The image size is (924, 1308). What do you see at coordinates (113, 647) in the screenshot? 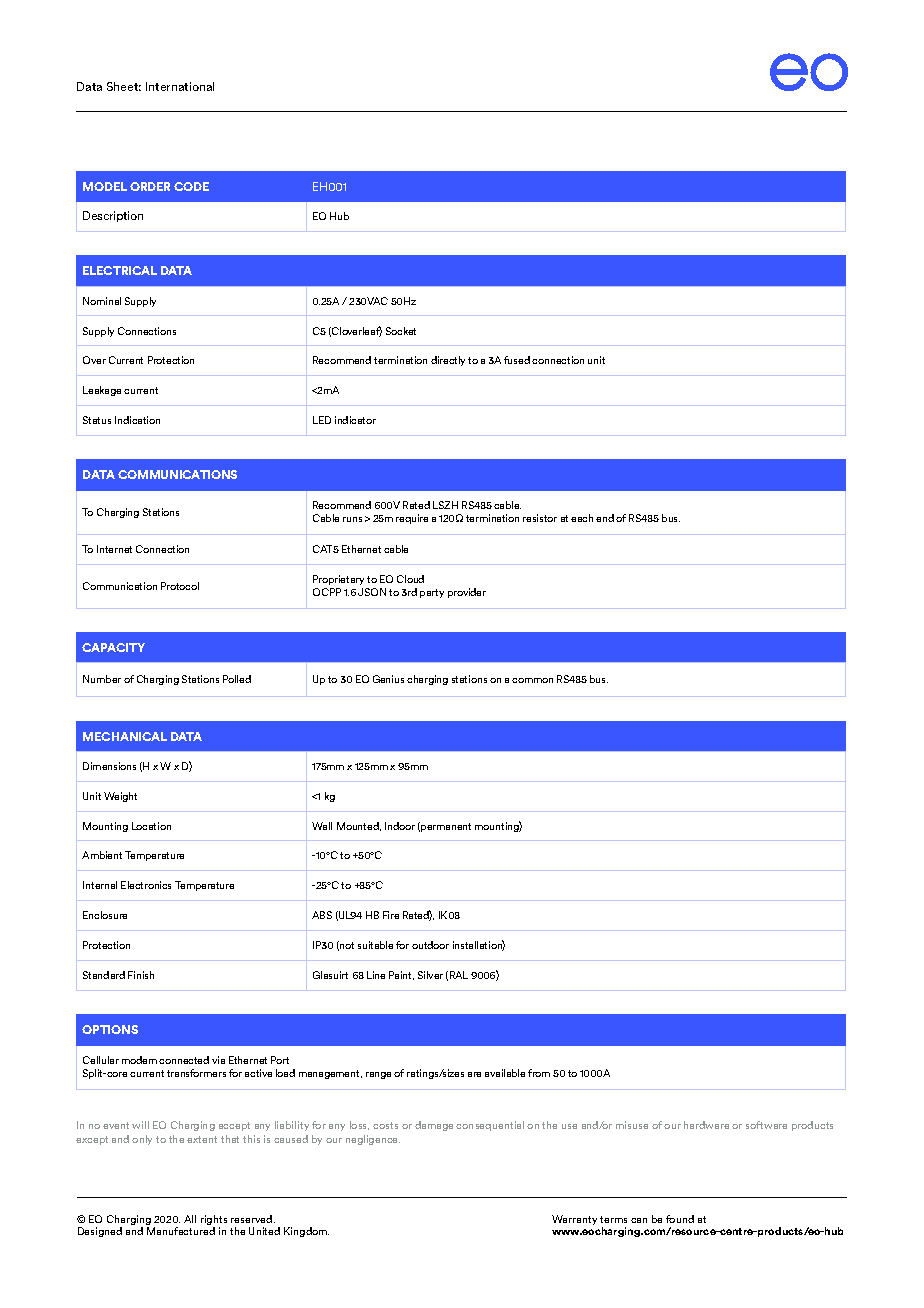
I see `CAPACITY` at bounding box center [113, 647].
